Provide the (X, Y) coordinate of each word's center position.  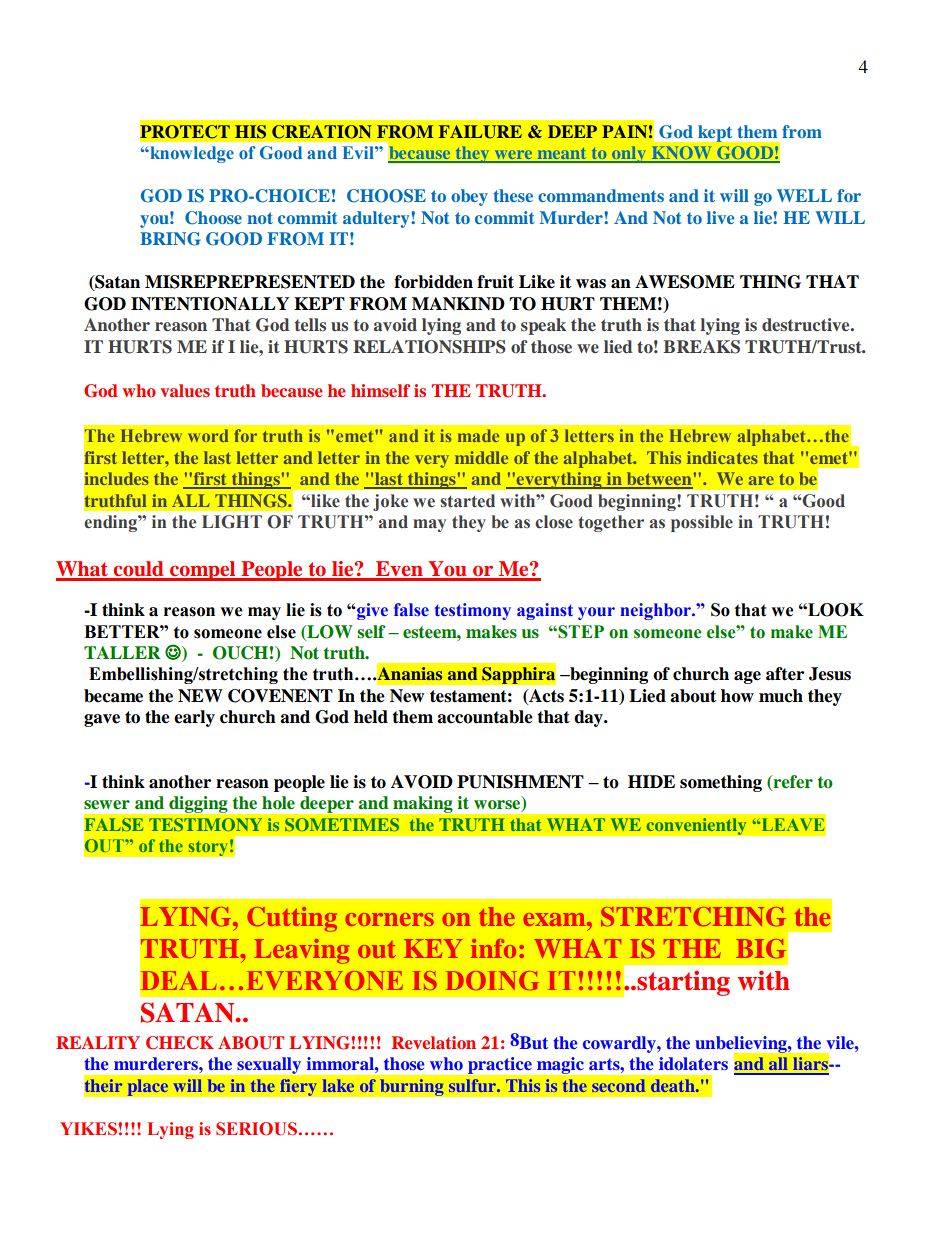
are (761, 480)
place (148, 1087)
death (674, 1085)
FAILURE (480, 132)
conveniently (696, 826)
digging (198, 804)
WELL (804, 195)
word (208, 435)
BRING (170, 239)
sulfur (473, 1085)
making (422, 804)
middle (481, 457)
